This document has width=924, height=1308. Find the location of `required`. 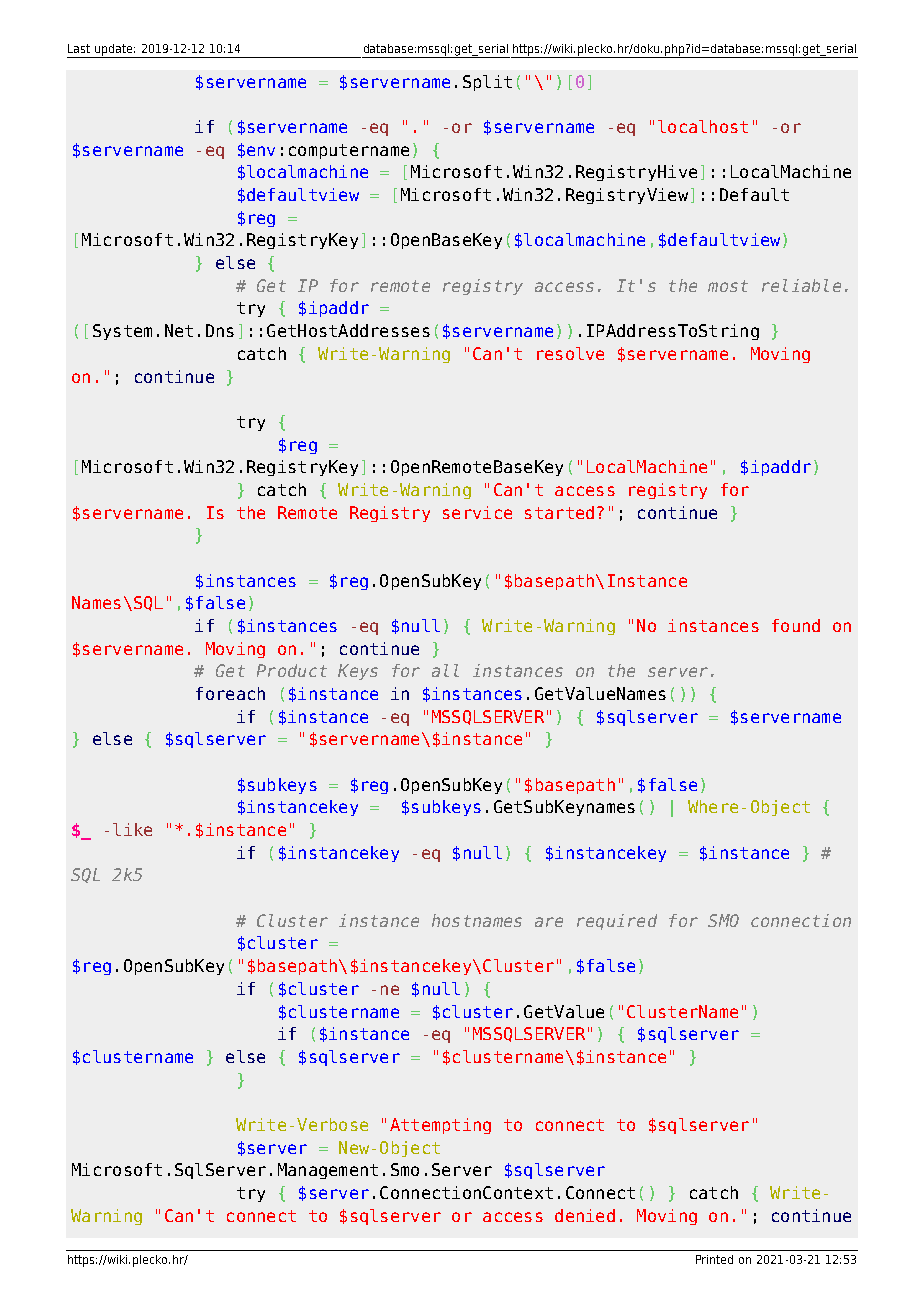

required is located at coordinates (617, 922).
